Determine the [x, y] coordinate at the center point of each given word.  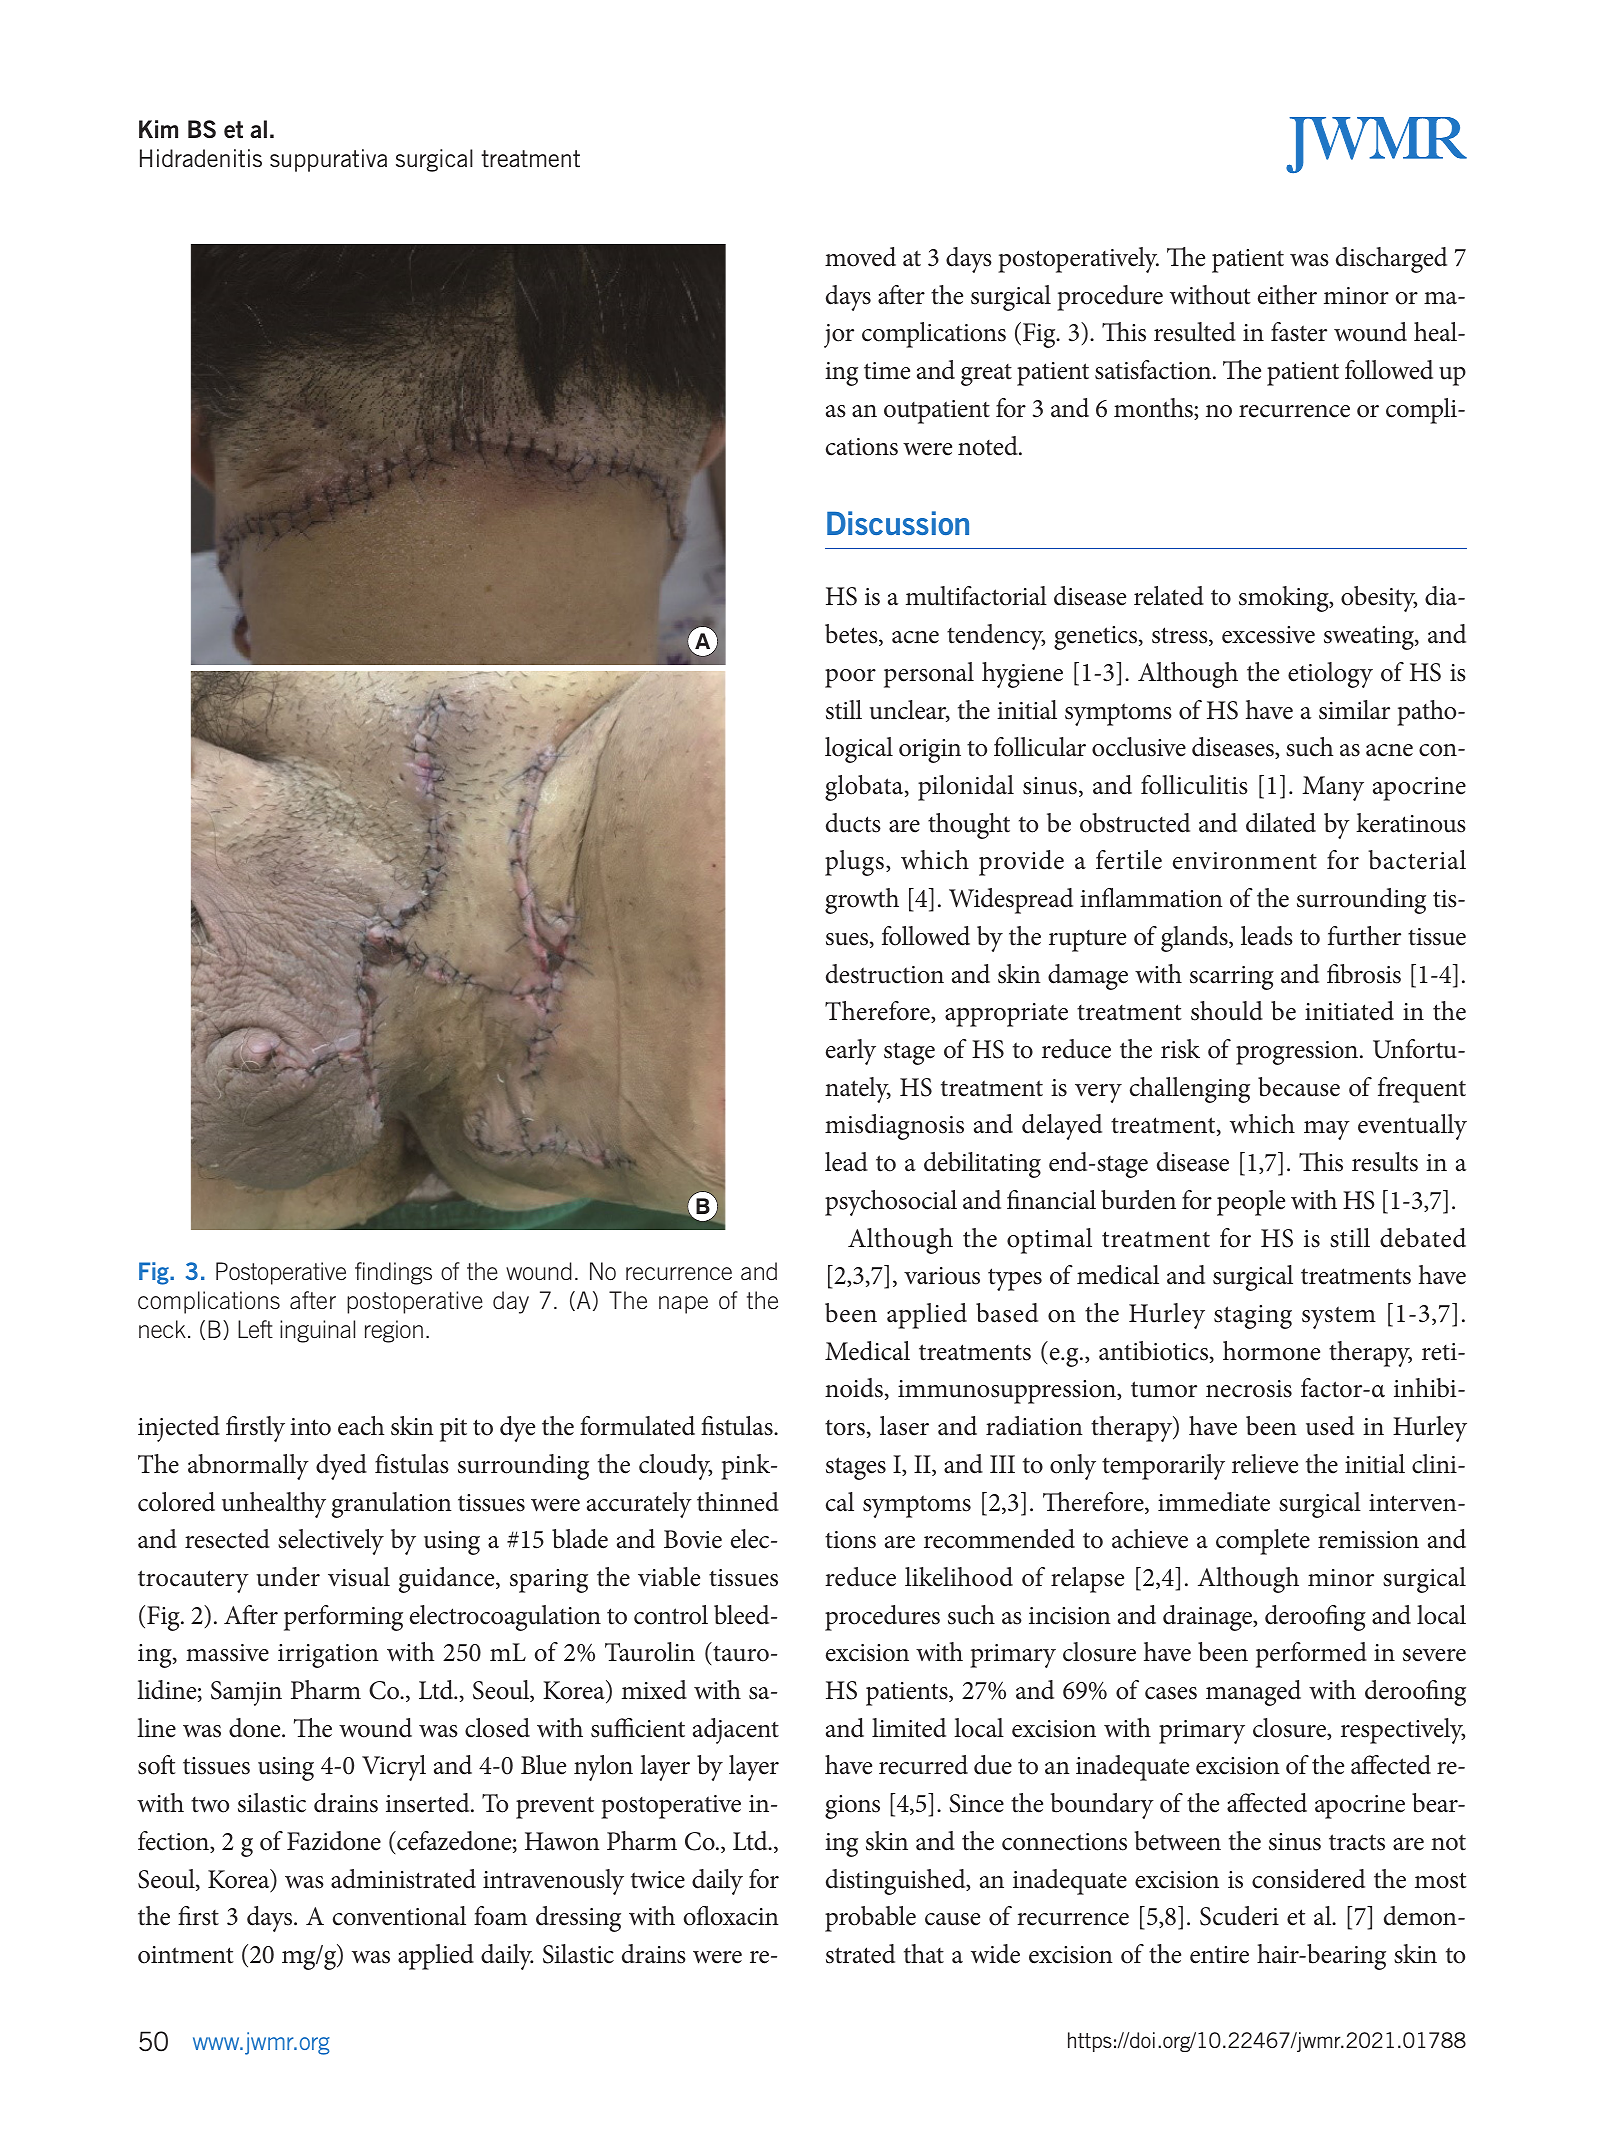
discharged [1391, 260]
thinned [738, 1502]
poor [850, 678]
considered [1308, 1879]
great [986, 375]
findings [393, 1273]
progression [1298, 1053]
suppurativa [328, 160]
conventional [399, 1916]
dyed [341, 1467]
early [851, 1052]
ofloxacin [731, 1916]
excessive [1268, 635]
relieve [1265, 1464]
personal [929, 675]
